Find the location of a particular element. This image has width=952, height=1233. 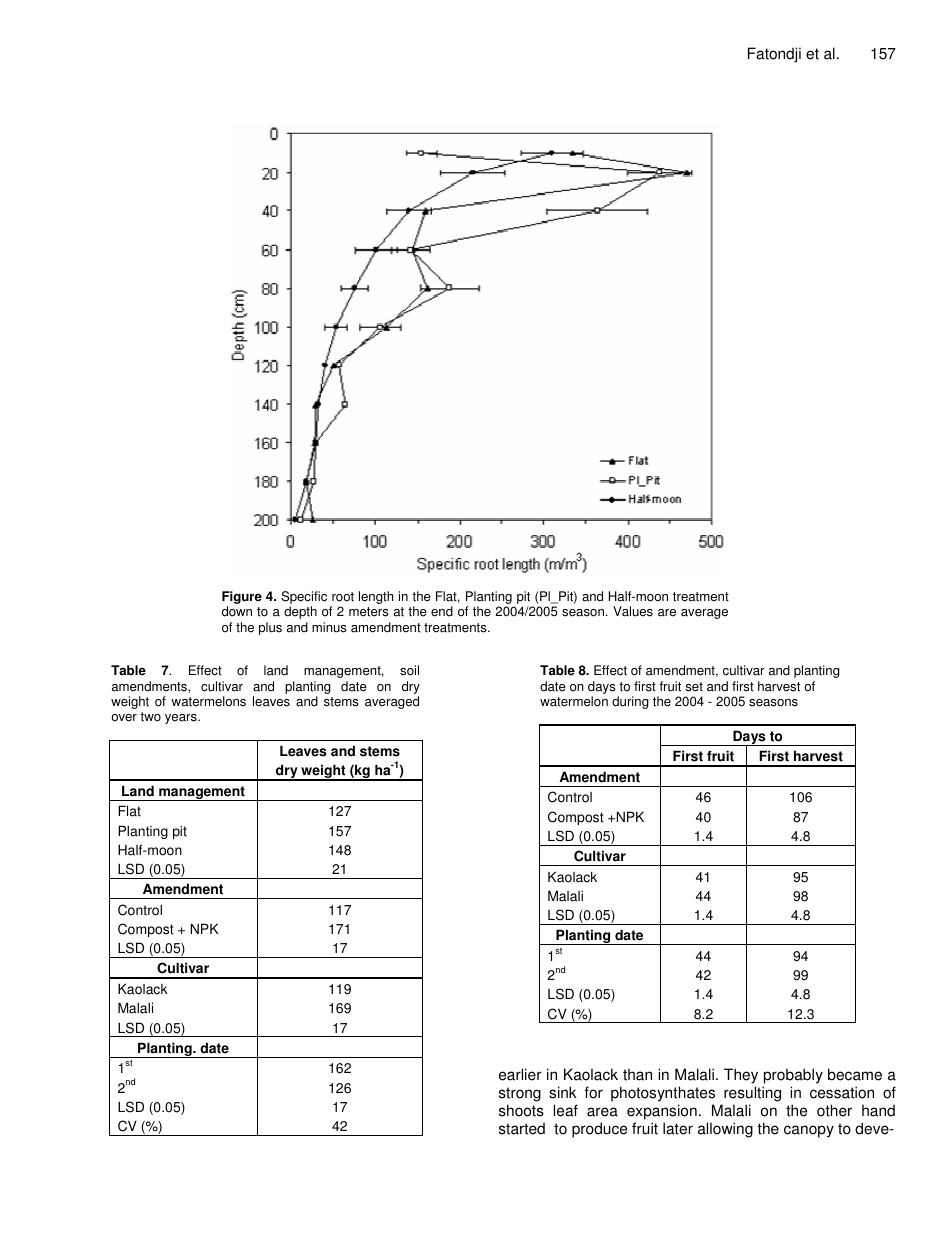

soil is located at coordinates (409, 670).
